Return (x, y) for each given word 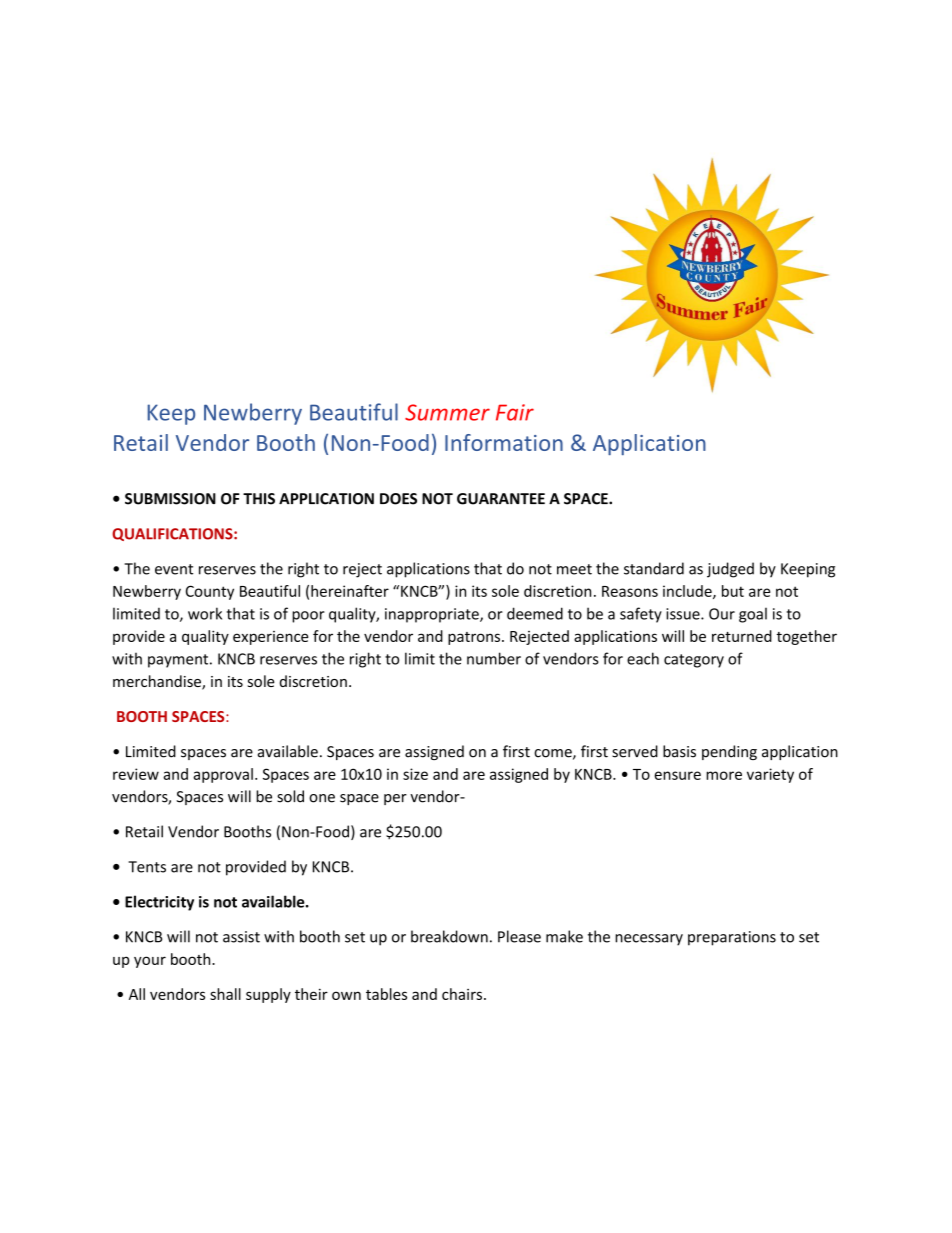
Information (504, 442)
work (205, 613)
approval (223, 775)
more (724, 775)
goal (753, 615)
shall (225, 994)
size (415, 774)
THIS (259, 499)
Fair (515, 412)
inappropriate (433, 615)
